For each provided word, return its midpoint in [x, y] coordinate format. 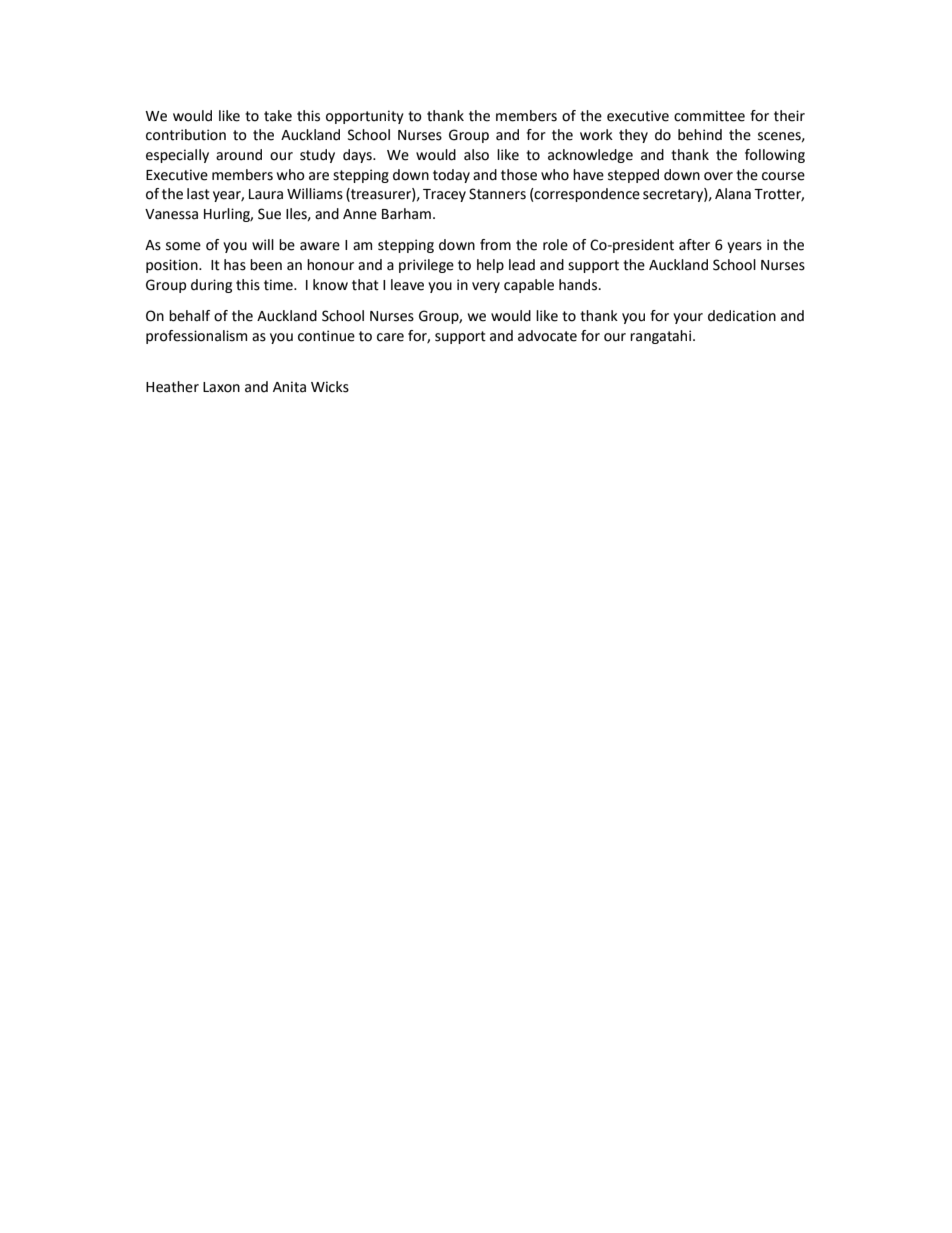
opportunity [365, 117]
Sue [269, 214]
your [688, 318]
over [718, 176]
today [451, 176]
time [279, 285]
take [278, 116]
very [486, 287]
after [694, 245]
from [495, 245]
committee [709, 116]
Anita [289, 387]
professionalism [196, 337]
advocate [547, 336]
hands [578, 285]
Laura [266, 194]
